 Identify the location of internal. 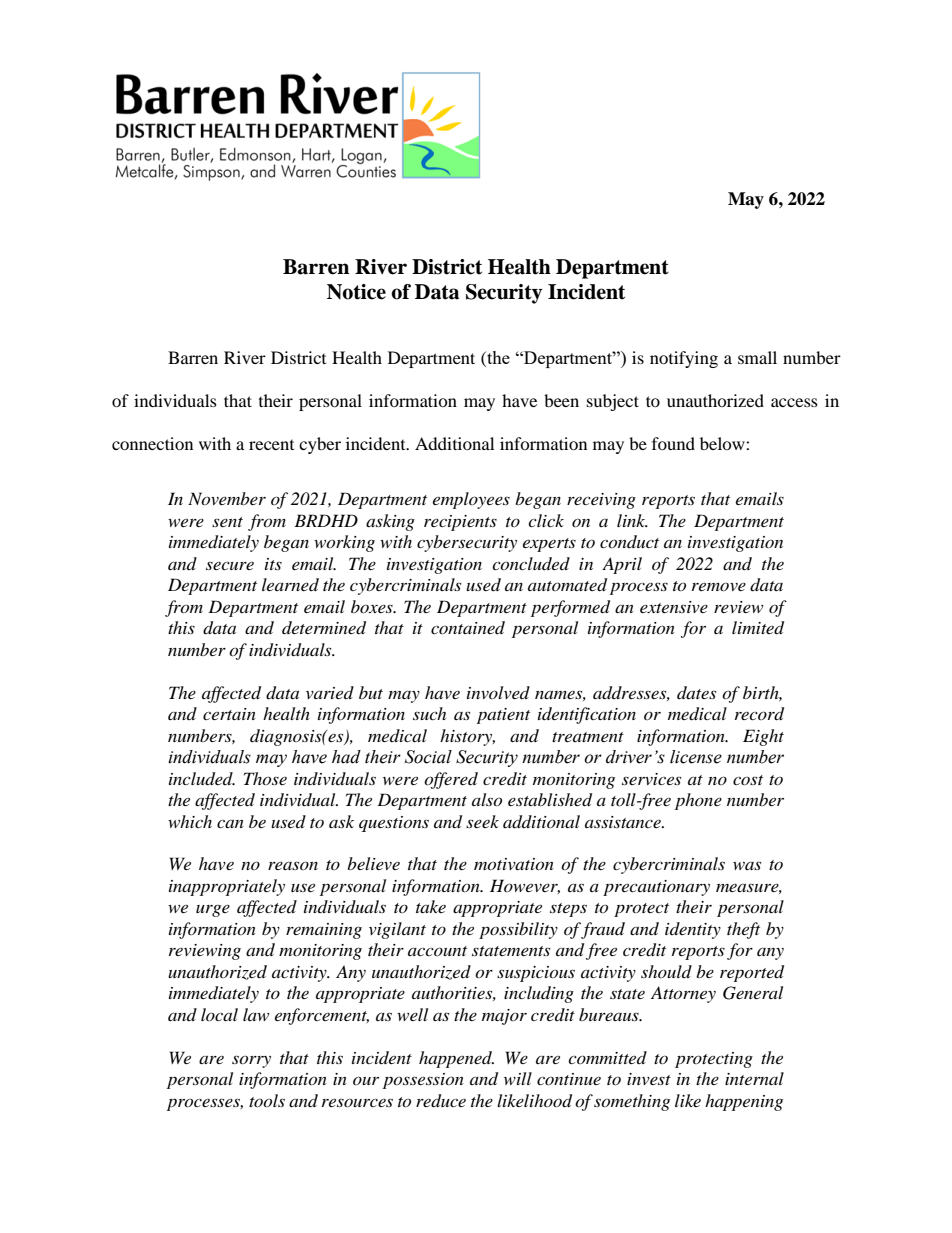
(754, 1078).
